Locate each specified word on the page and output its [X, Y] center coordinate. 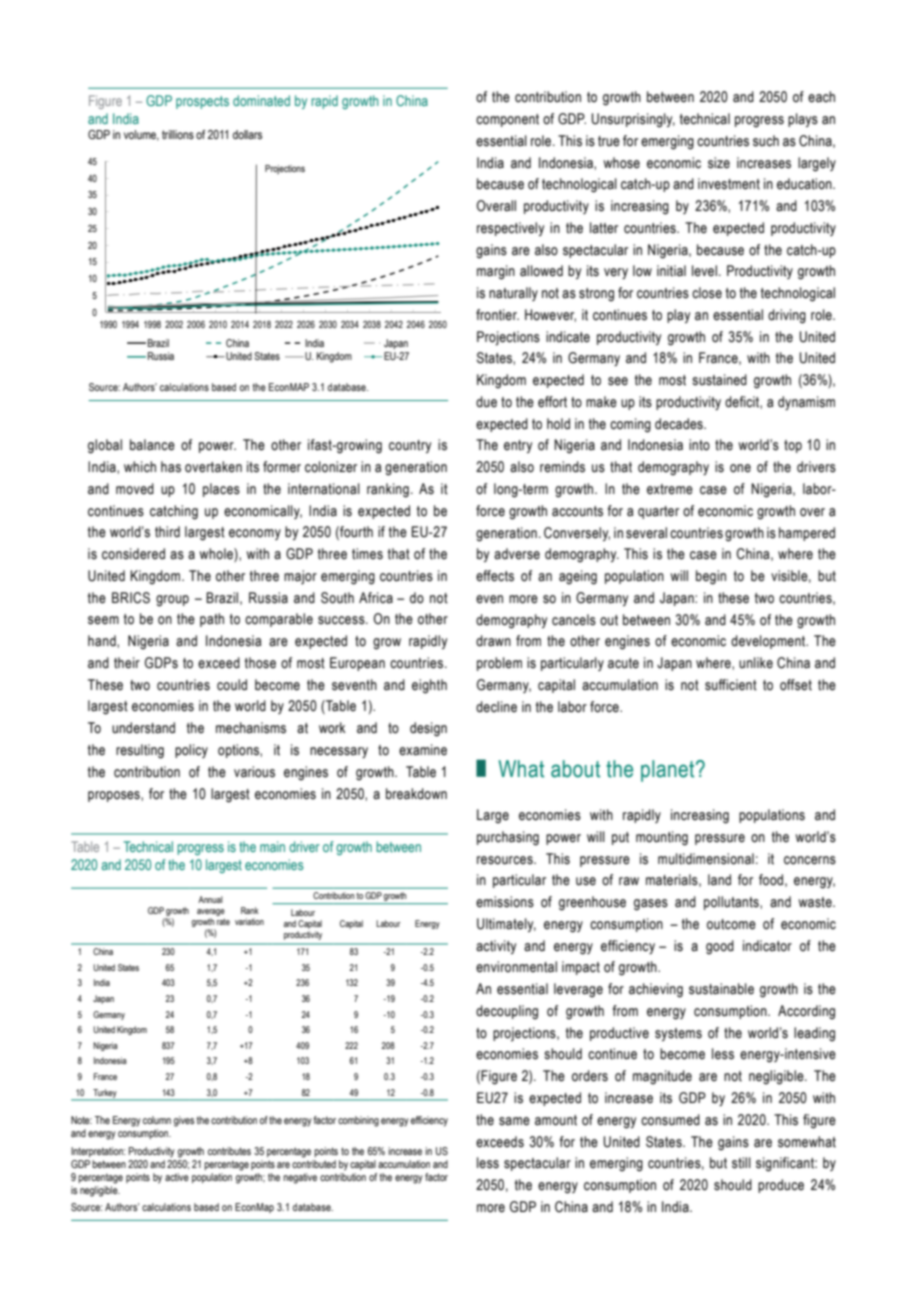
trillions [178, 134]
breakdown [416, 794]
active [177, 1177]
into [699, 445]
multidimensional [706, 859]
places [221, 490]
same [514, 1121]
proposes [115, 796]
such [766, 141]
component [507, 120]
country [410, 446]
